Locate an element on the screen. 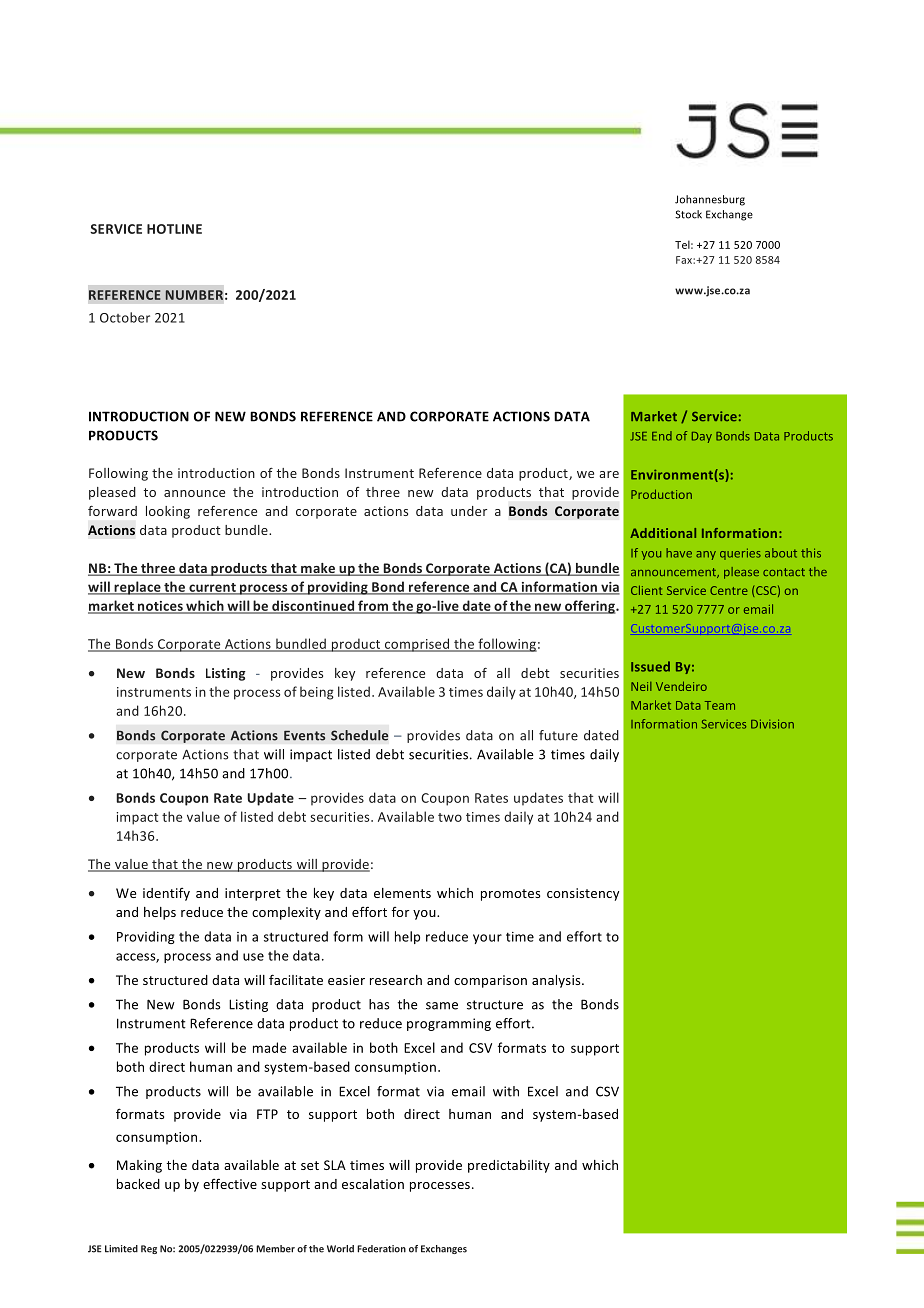  future is located at coordinates (558, 735).
